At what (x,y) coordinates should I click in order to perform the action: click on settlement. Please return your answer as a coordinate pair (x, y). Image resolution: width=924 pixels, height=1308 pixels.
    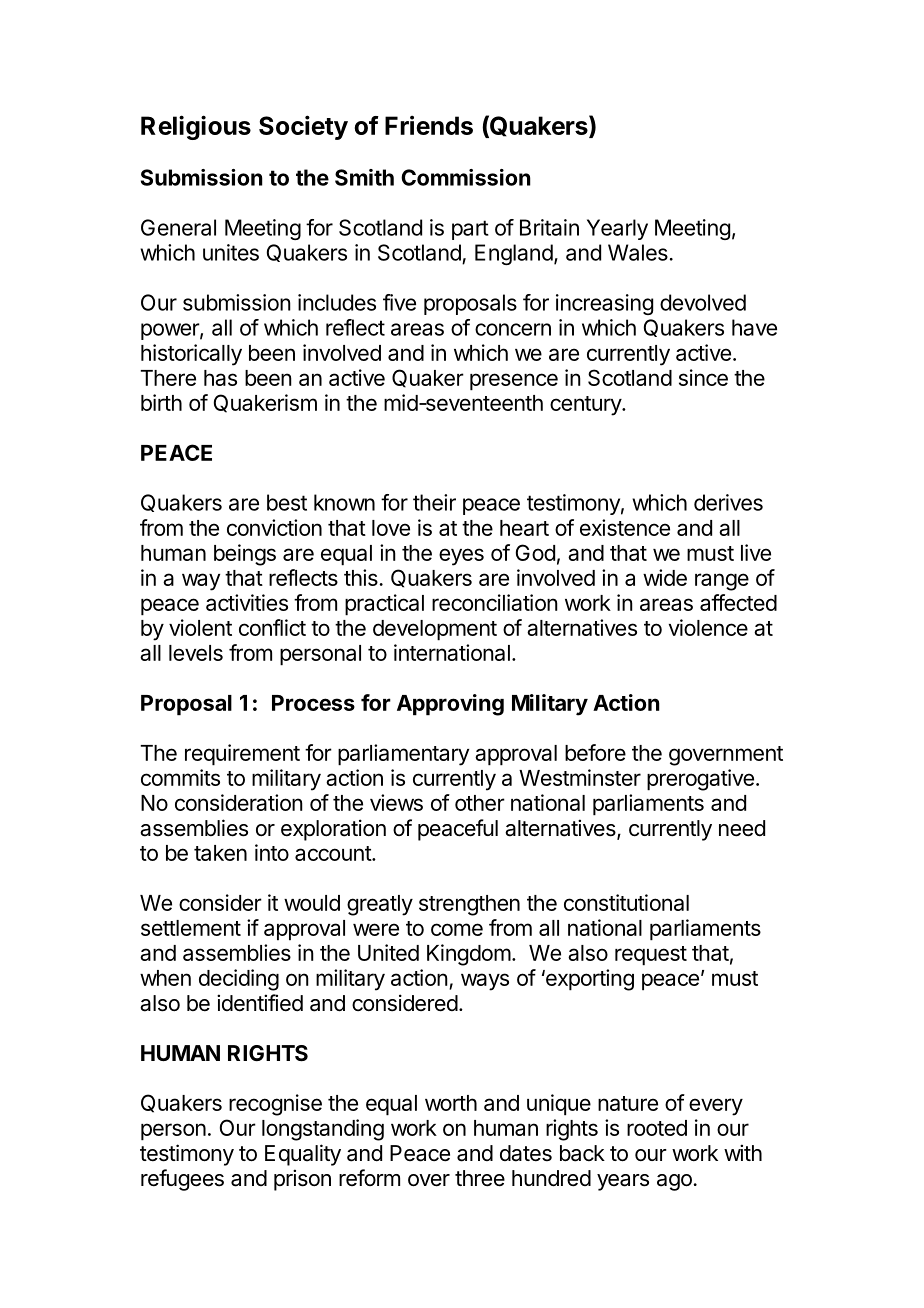
    Looking at the image, I should click on (191, 928).
